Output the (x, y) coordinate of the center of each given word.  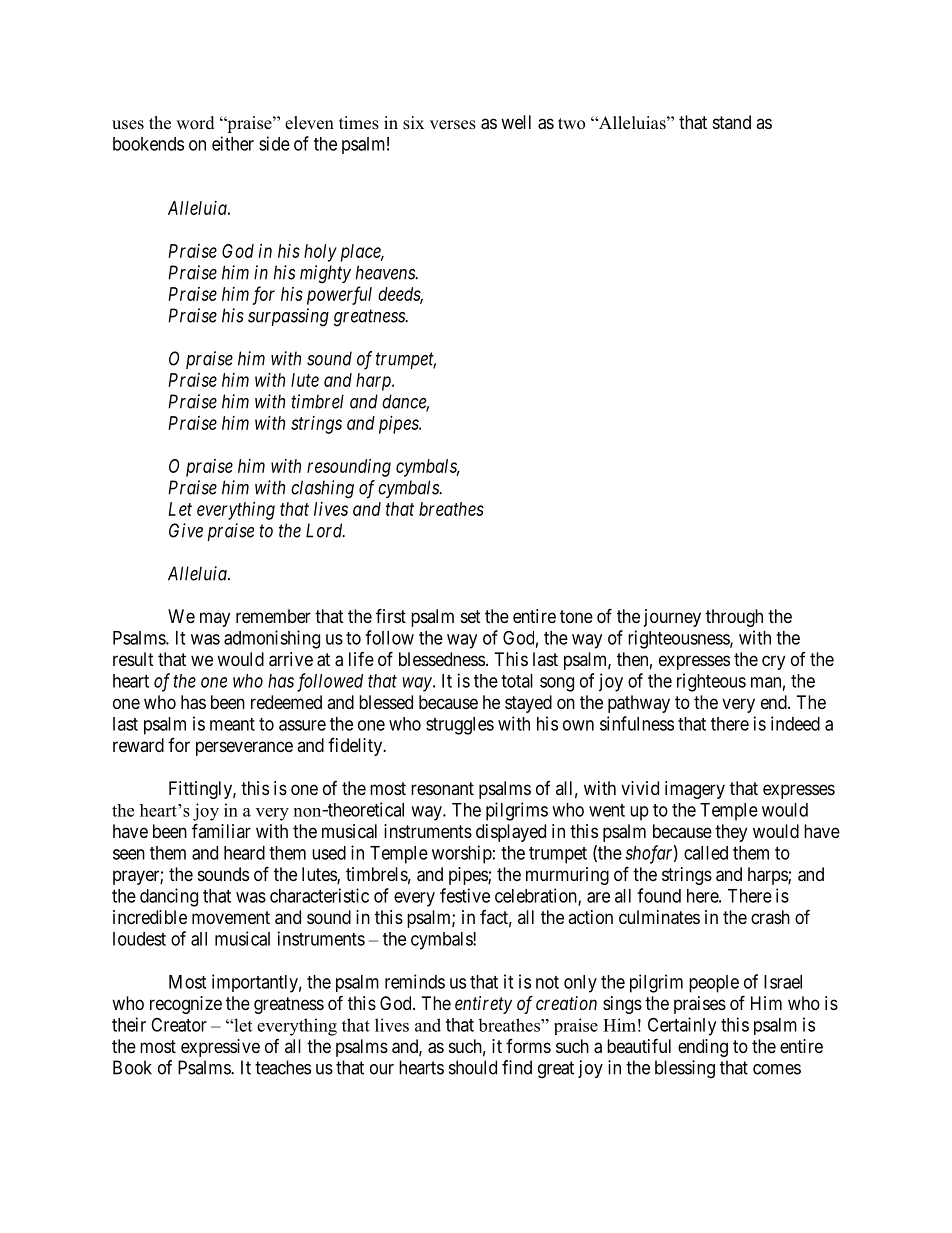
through (734, 618)
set (471, 616)
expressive (220, 1048)
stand (732, 122)
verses (453, 125)
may (215, 619)
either (233, 143)
